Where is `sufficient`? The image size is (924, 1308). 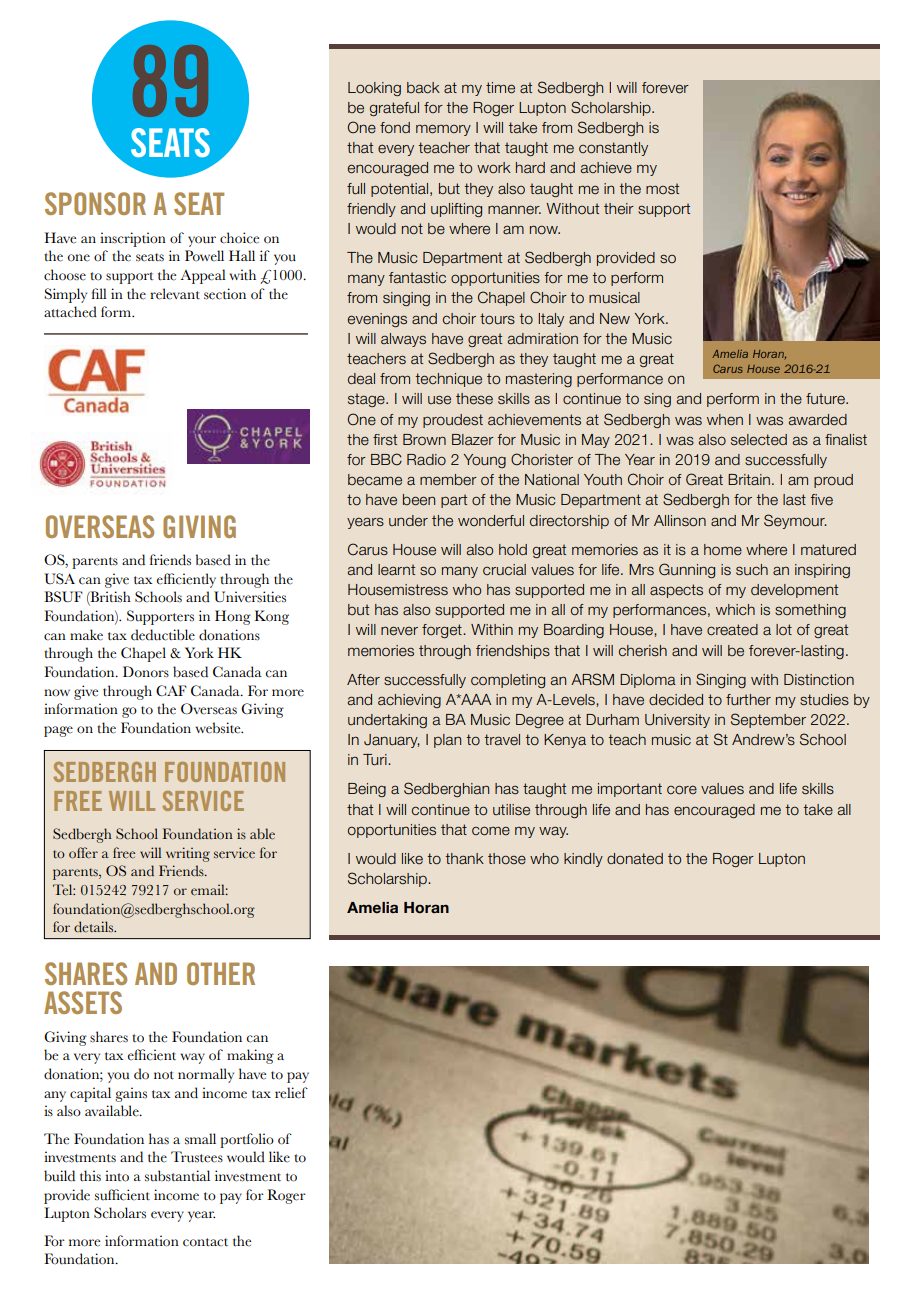 sufficient is located at coordinates (122, 1195).
